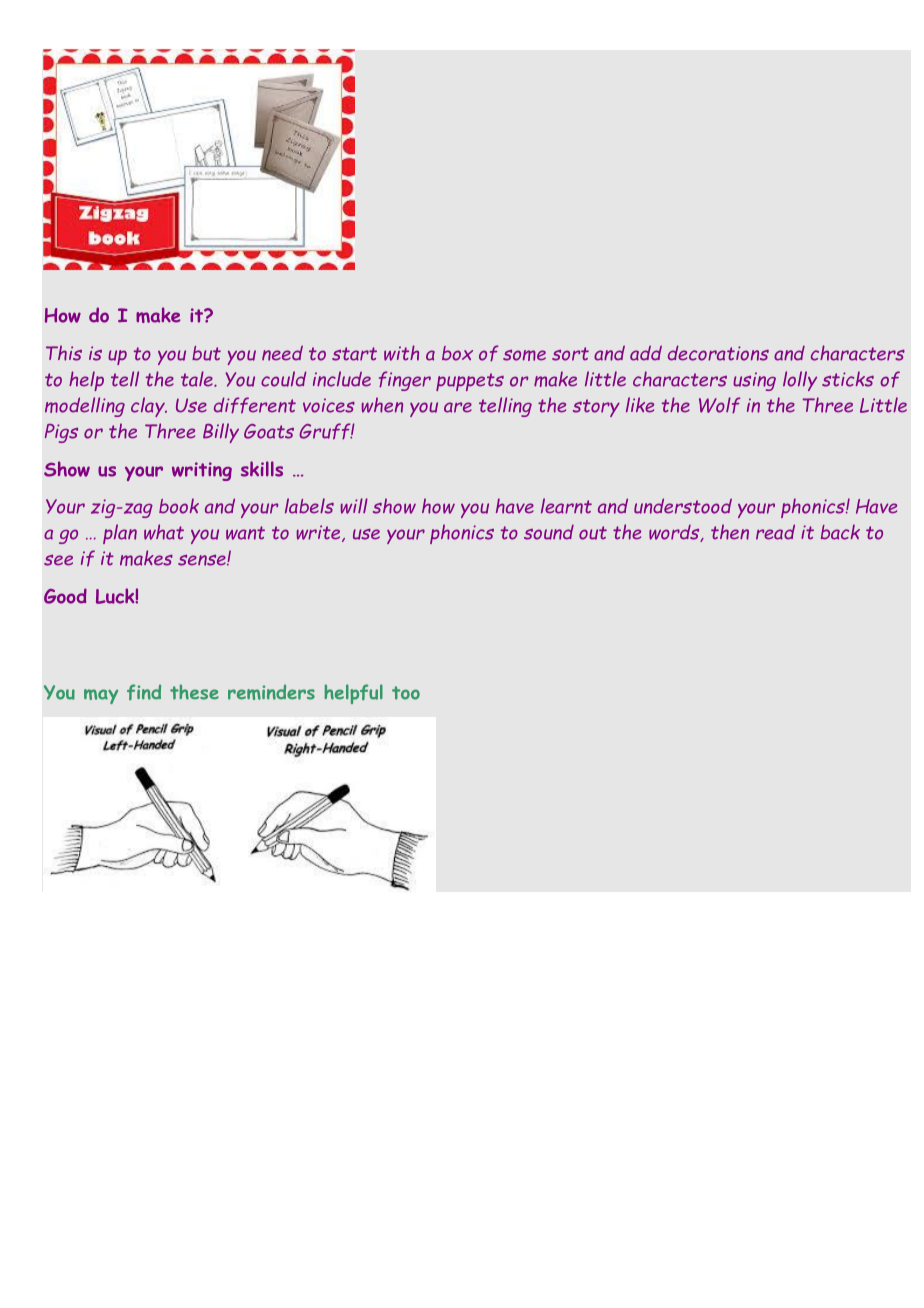 The width and height of the screenshot is (924, 1308). I want to click on read, so click(775, 532).
